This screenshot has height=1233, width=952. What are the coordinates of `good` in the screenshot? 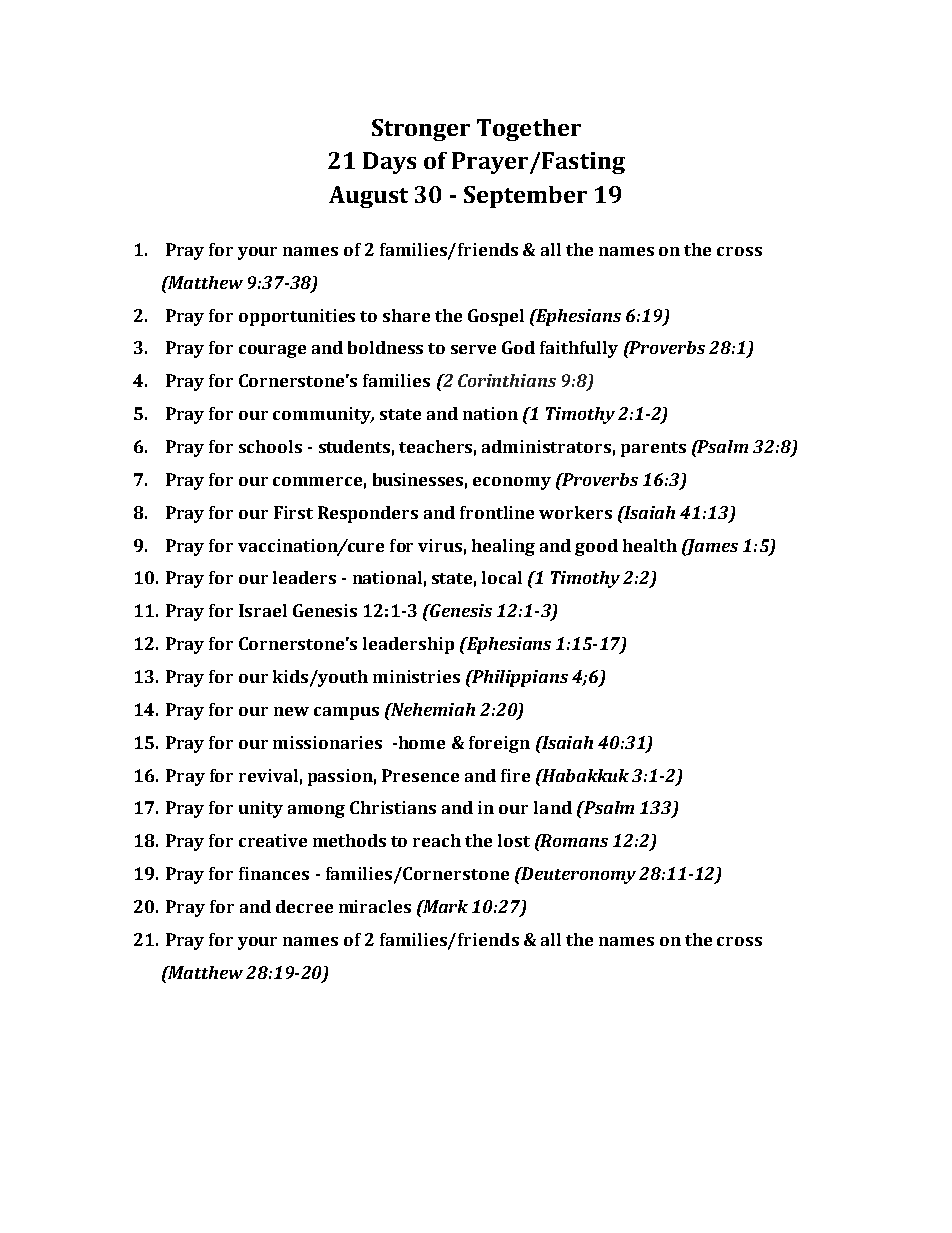 It's located at (596, 547).
